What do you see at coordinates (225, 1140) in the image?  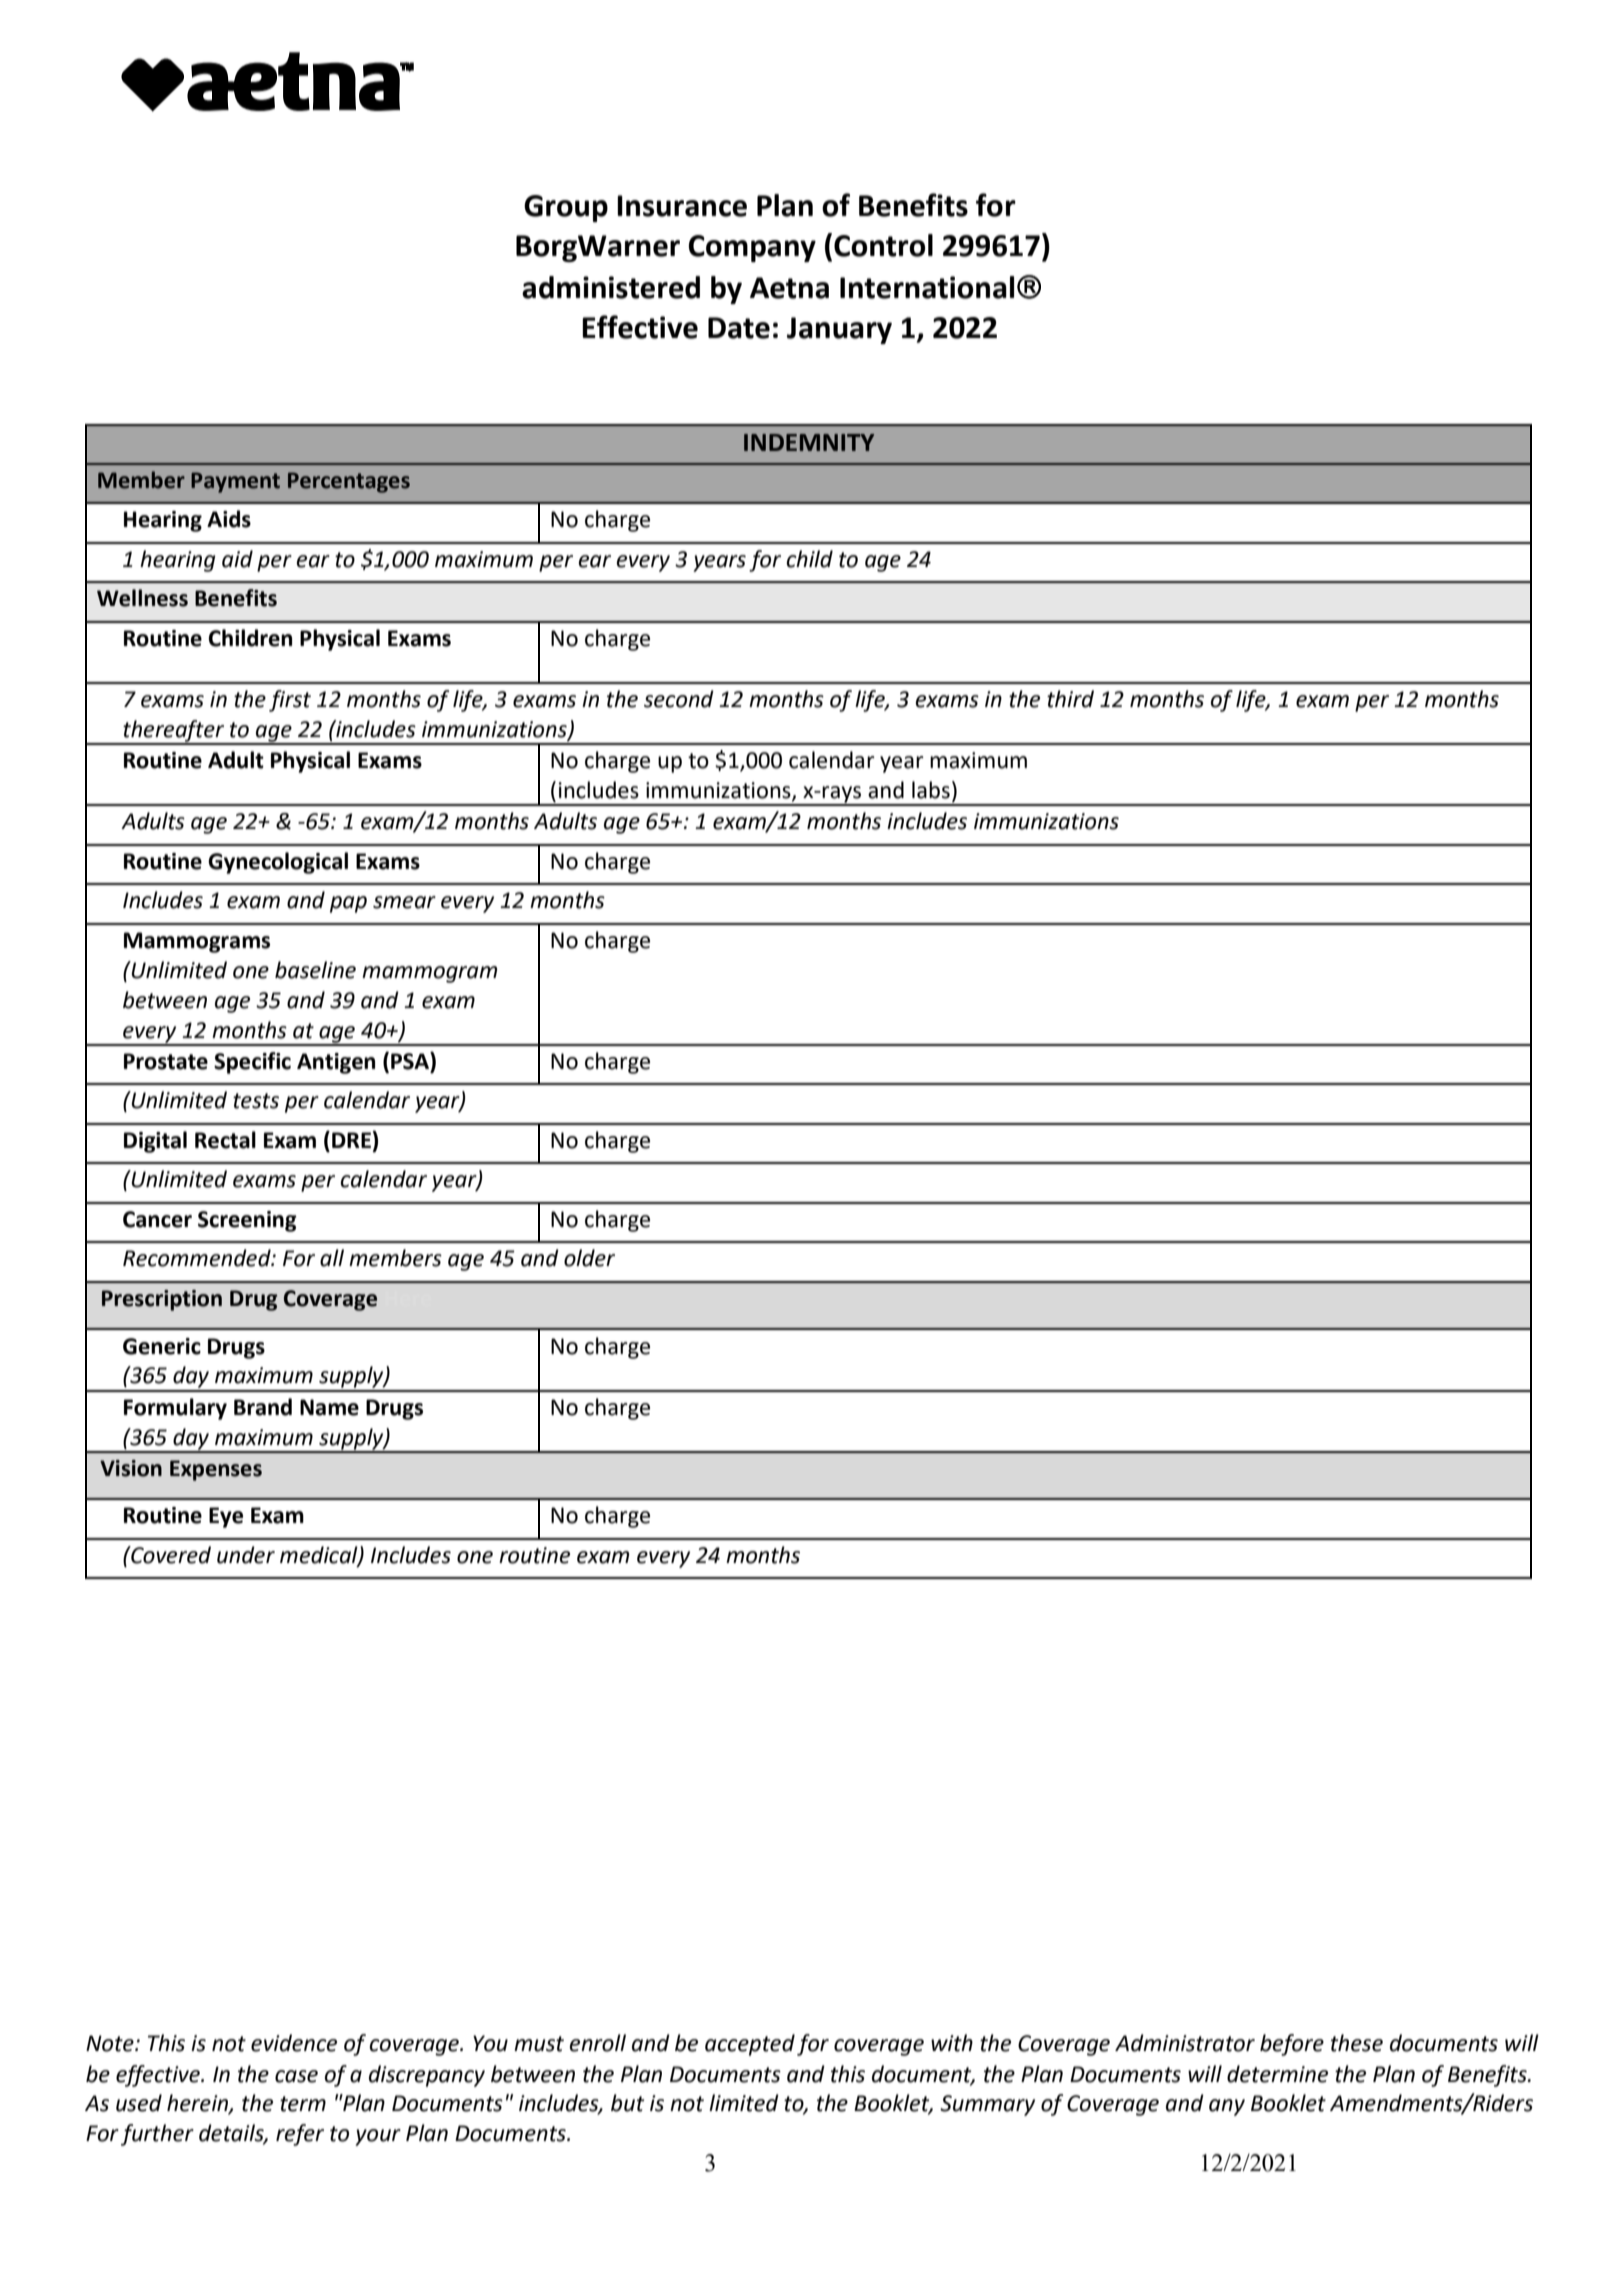 I see `Rectal` at bounding box center [225, 1140].
